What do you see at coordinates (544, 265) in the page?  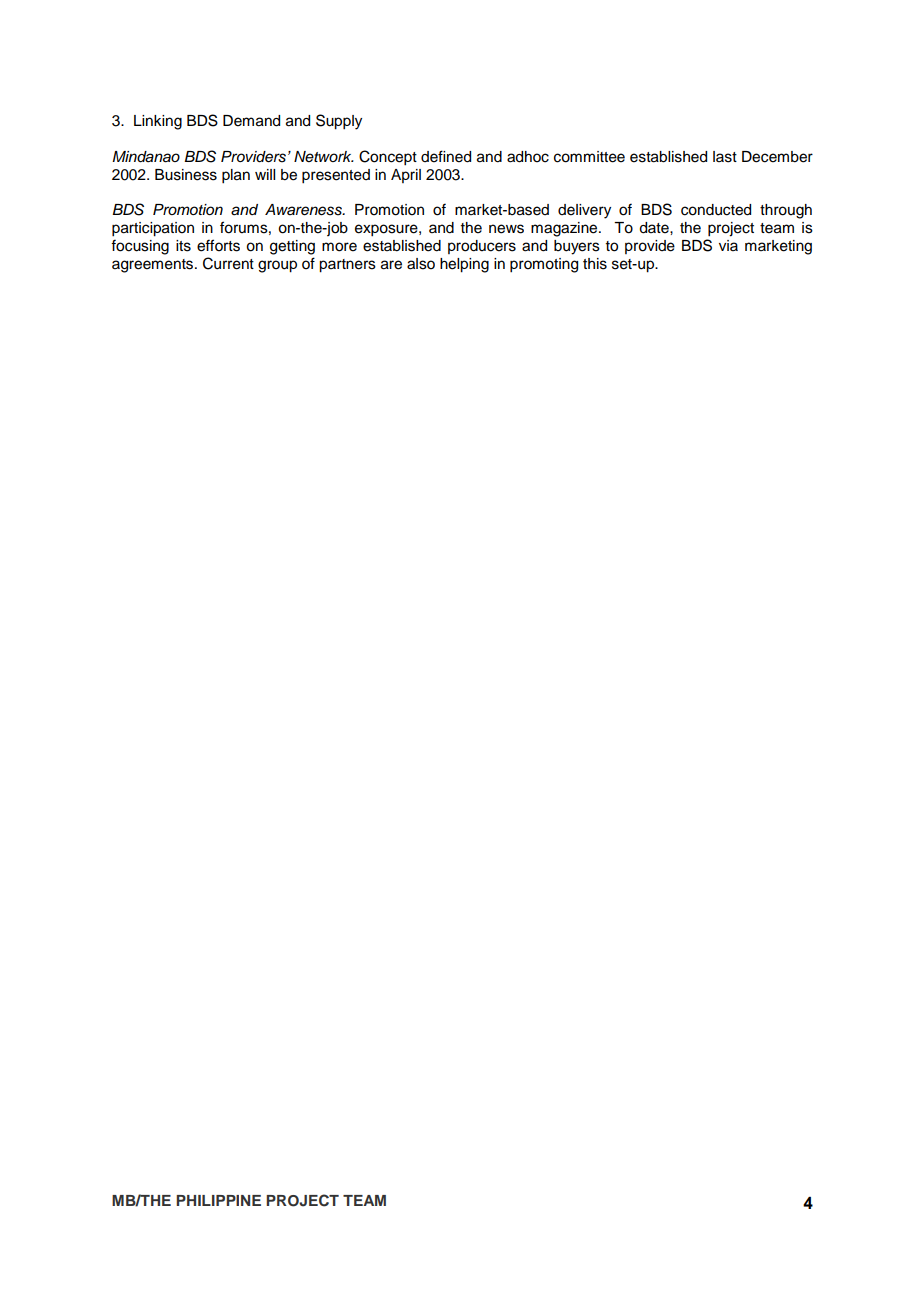 I see `promoting` at bounding box center [544, 265].
